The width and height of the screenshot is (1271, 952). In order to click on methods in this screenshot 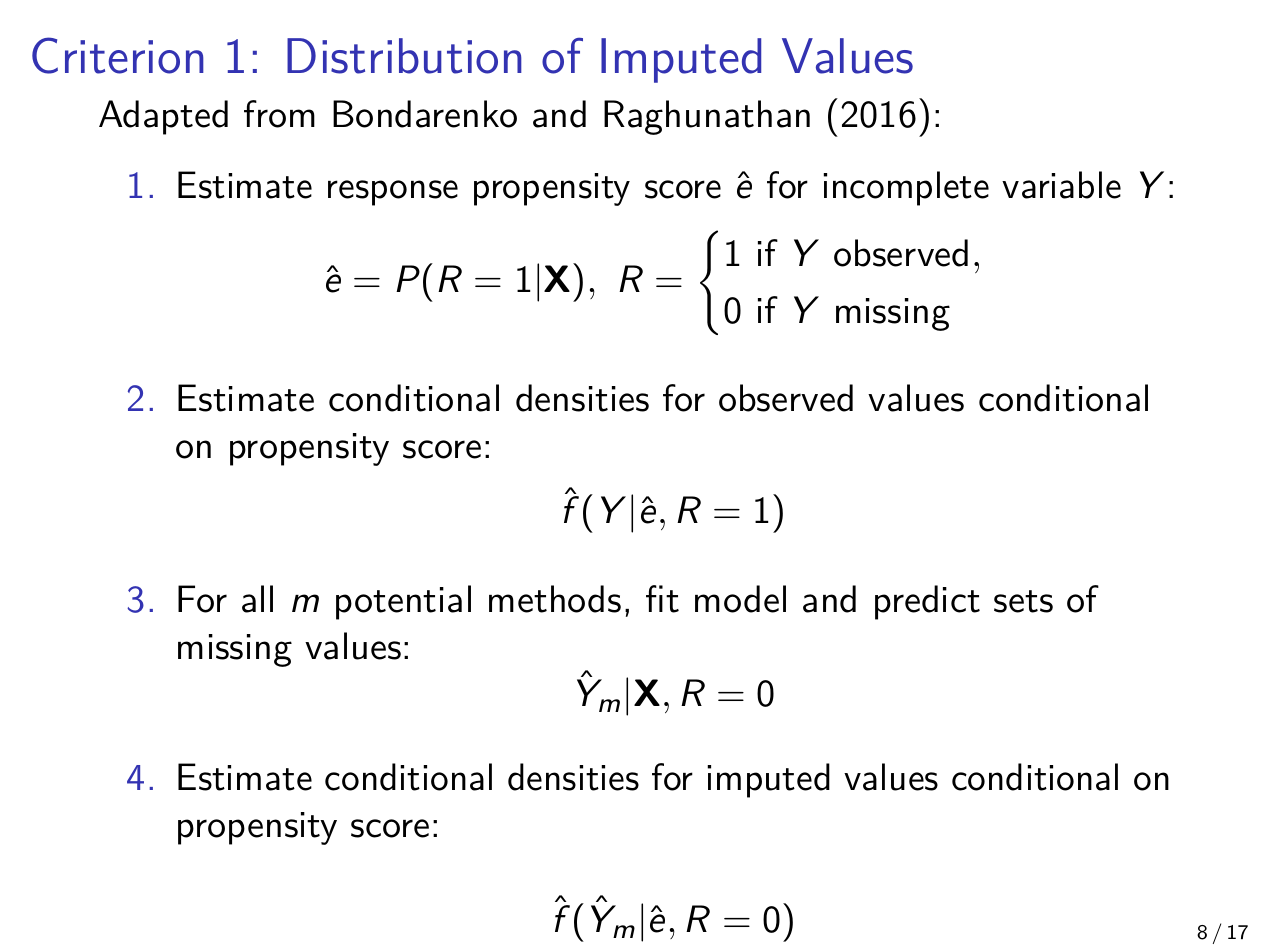, I will do `click(555, 599)`.
